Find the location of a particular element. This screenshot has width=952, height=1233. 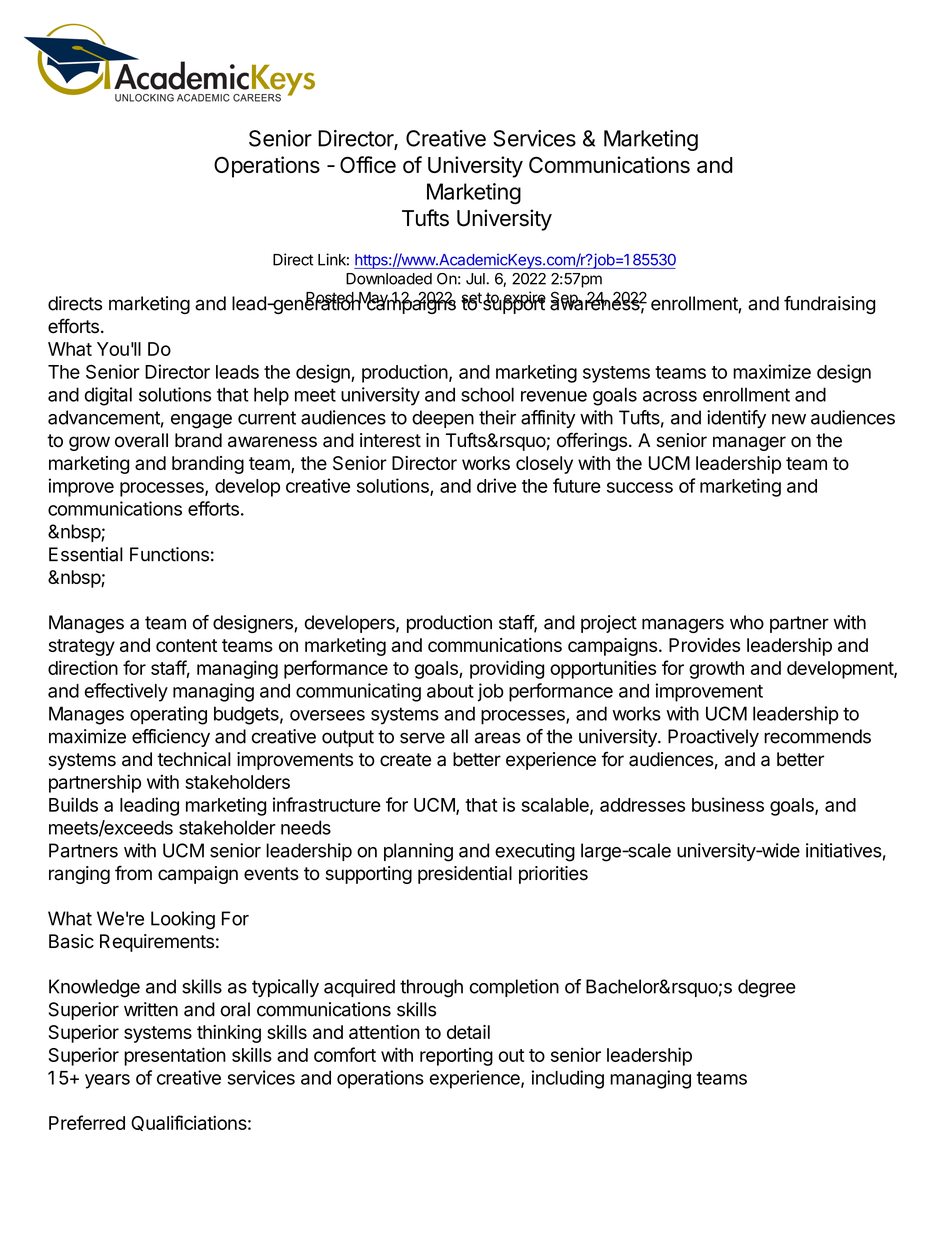

fundraising is located at coordinates (829, 305).
